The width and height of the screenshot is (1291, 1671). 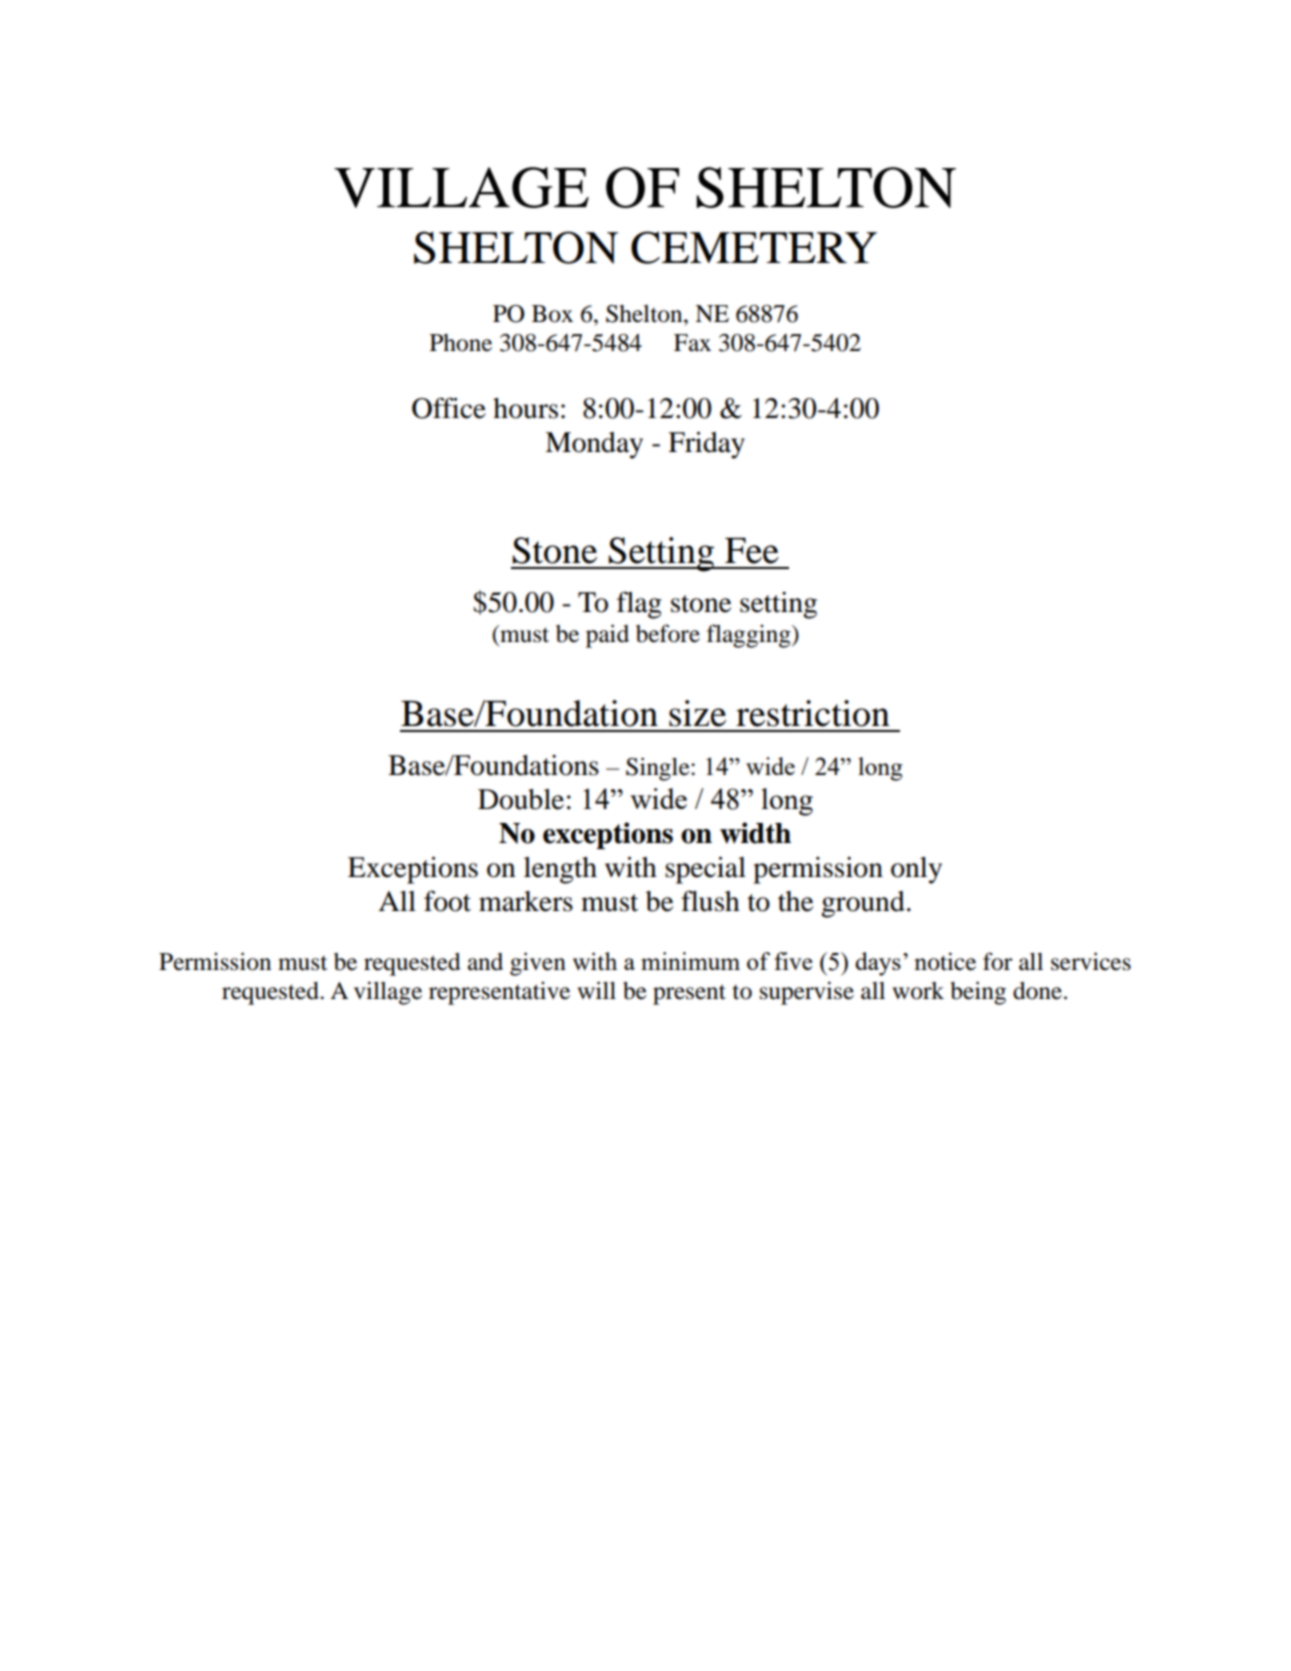 I want to click on given, so click(x=538, y=964).
